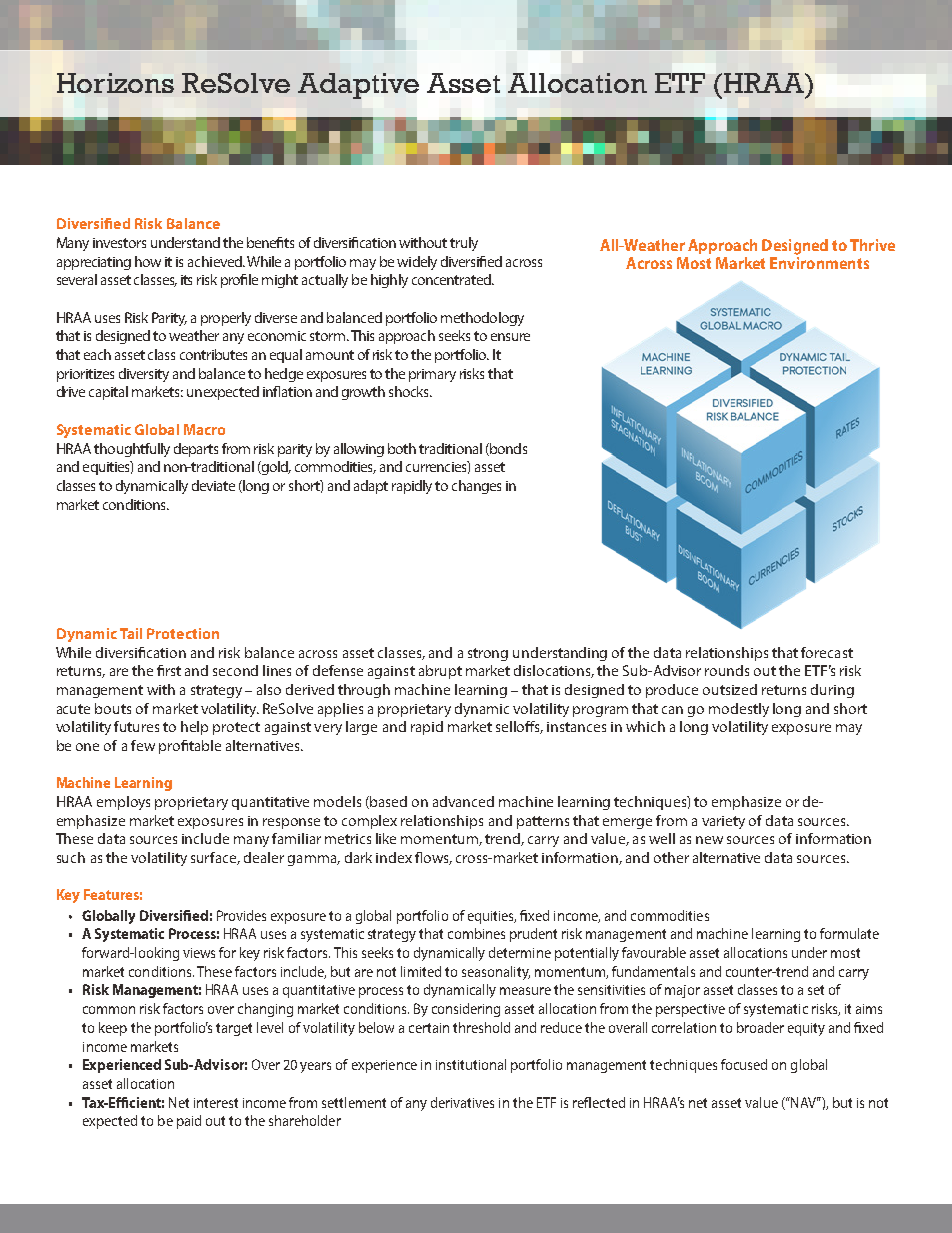 The height and width of the image is (1233, 952). What do you see at coordinates (169, 670) in the image?
I see `first` at bounding box center [169, 670].
